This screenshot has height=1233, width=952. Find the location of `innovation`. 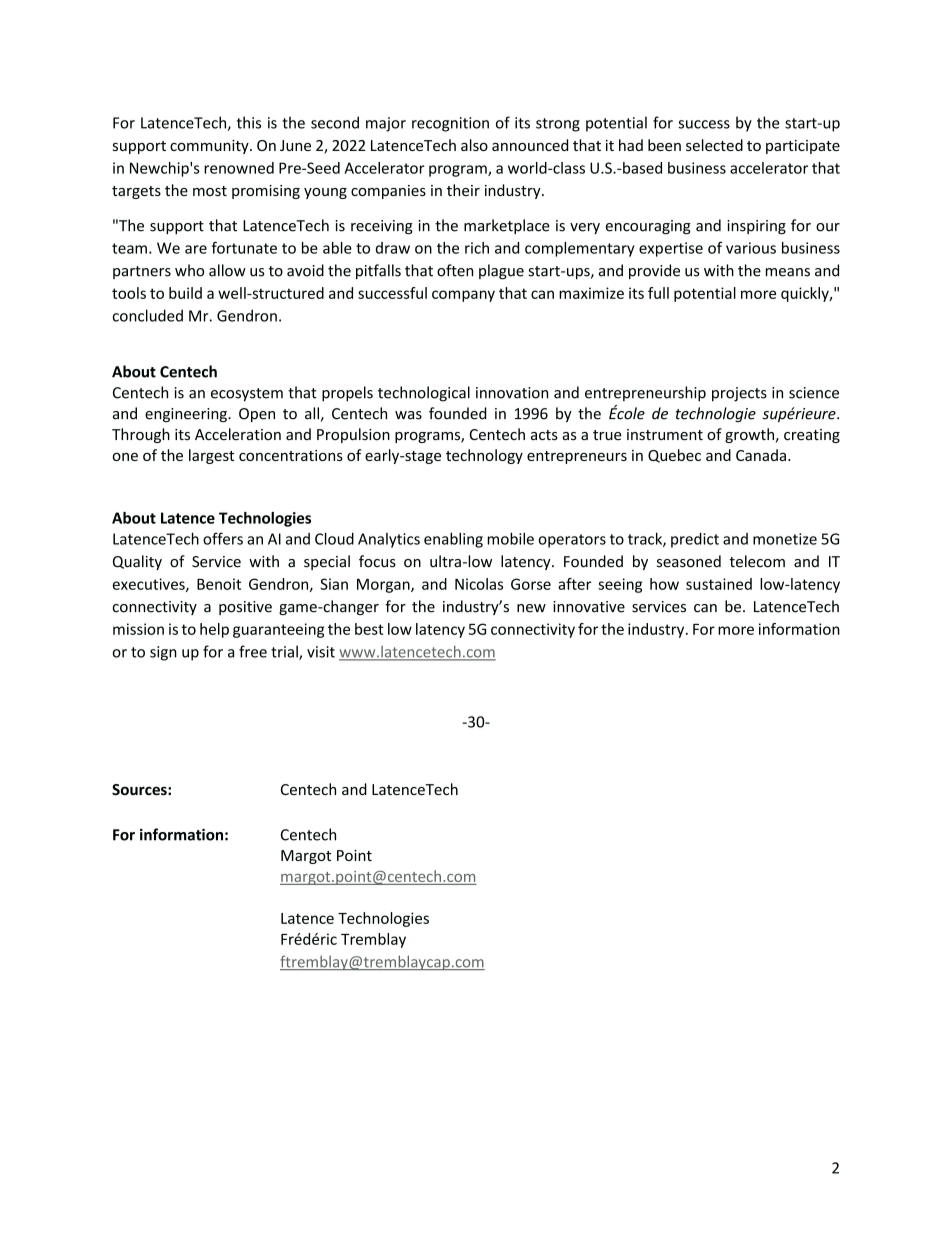

innovation is located at coordinates (512, 393).
